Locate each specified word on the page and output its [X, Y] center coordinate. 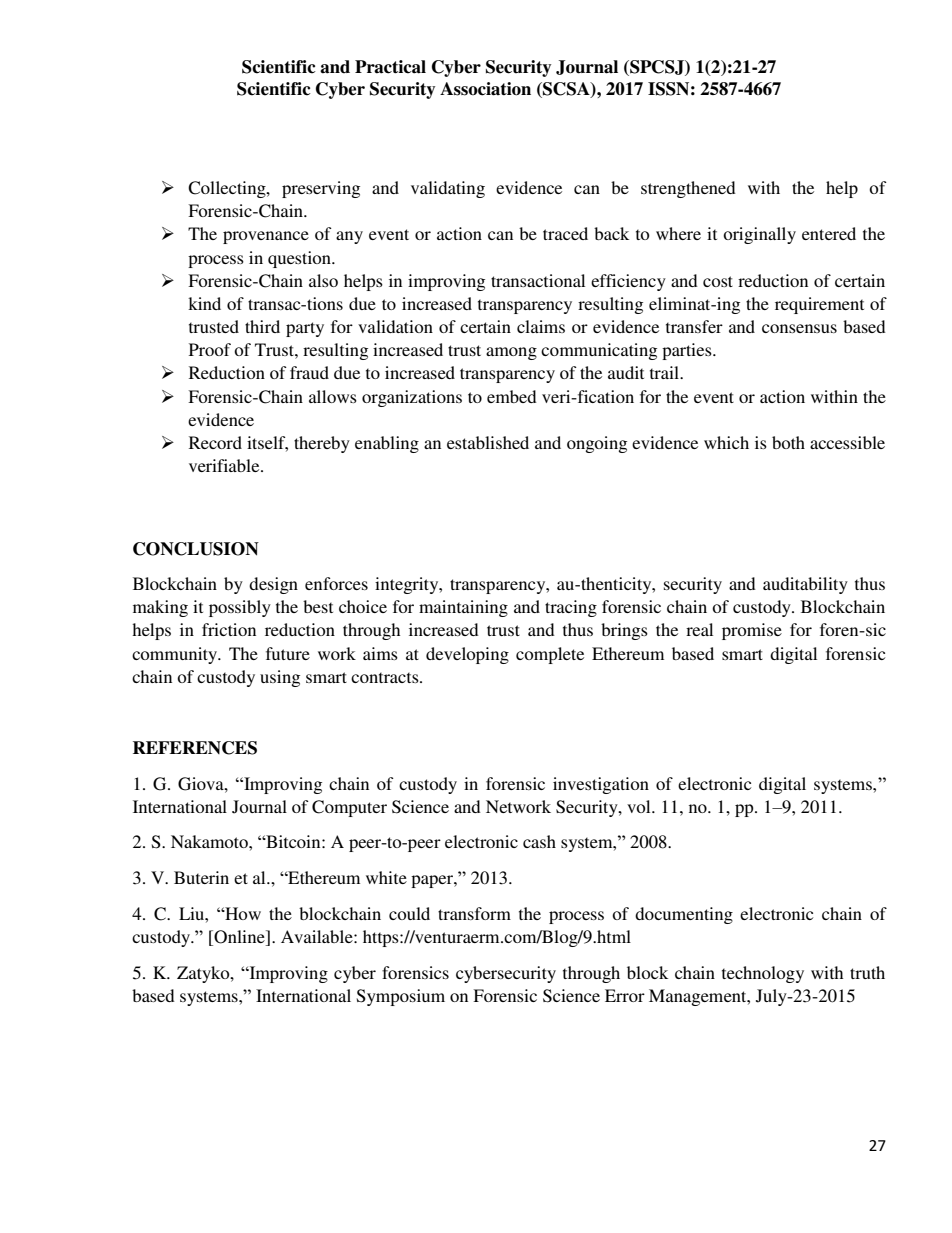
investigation [601, 785]
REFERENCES [195, 748]
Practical [390, 67]
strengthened [688, 189]
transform [474, 913]
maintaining [463, 608]
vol [640, 806]
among [511, 353]
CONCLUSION [196, 549]
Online [239, 938]
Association [485, 89]
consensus [799, 328]
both [788, 442]
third [262, 326]
